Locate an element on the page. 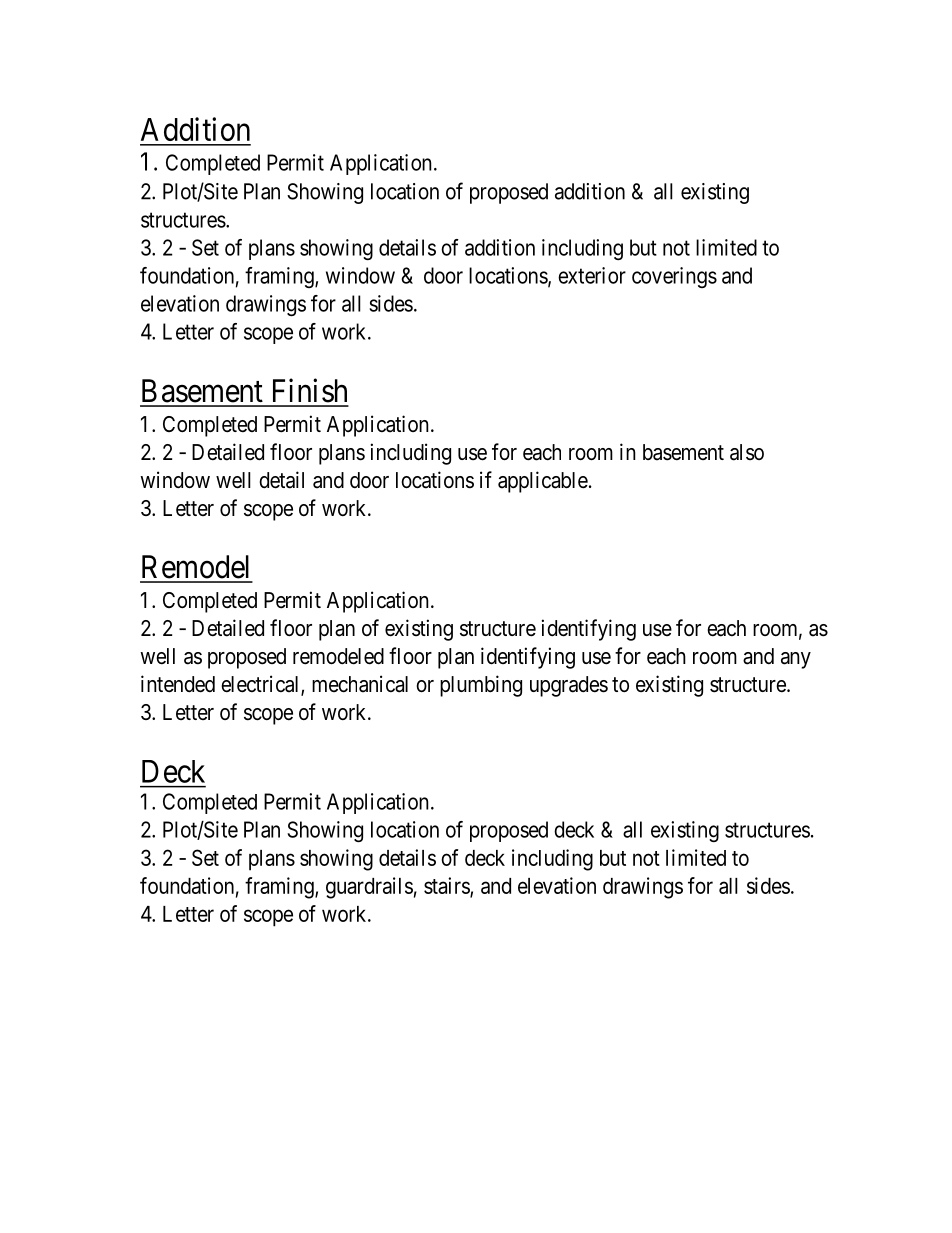 The height and width of the document is (1233, 952). stairs is located at coordinates (447, 886).
